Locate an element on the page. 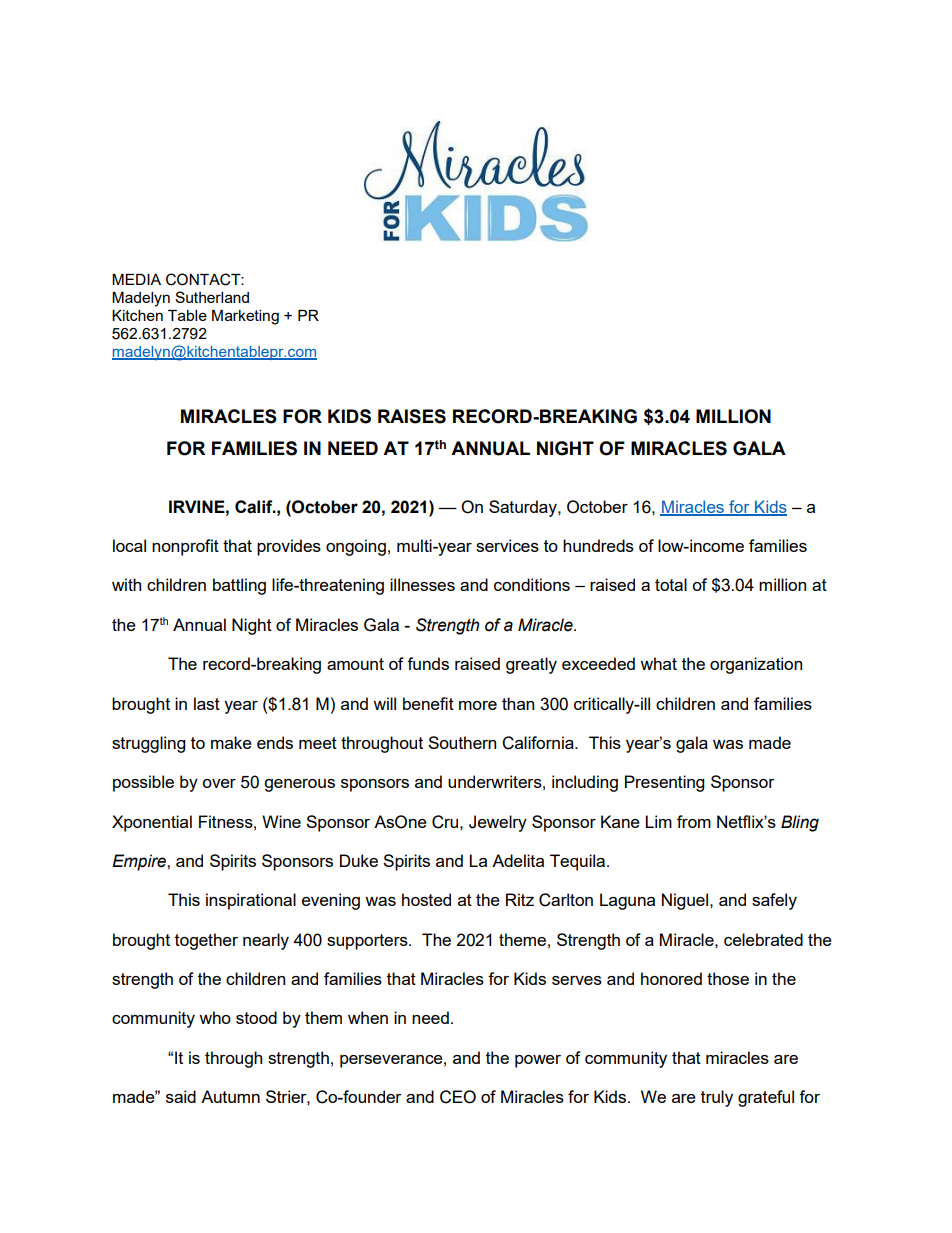 The width and height of the document is (952, 1233). Jewelry is located at coordinates (498, 823).
